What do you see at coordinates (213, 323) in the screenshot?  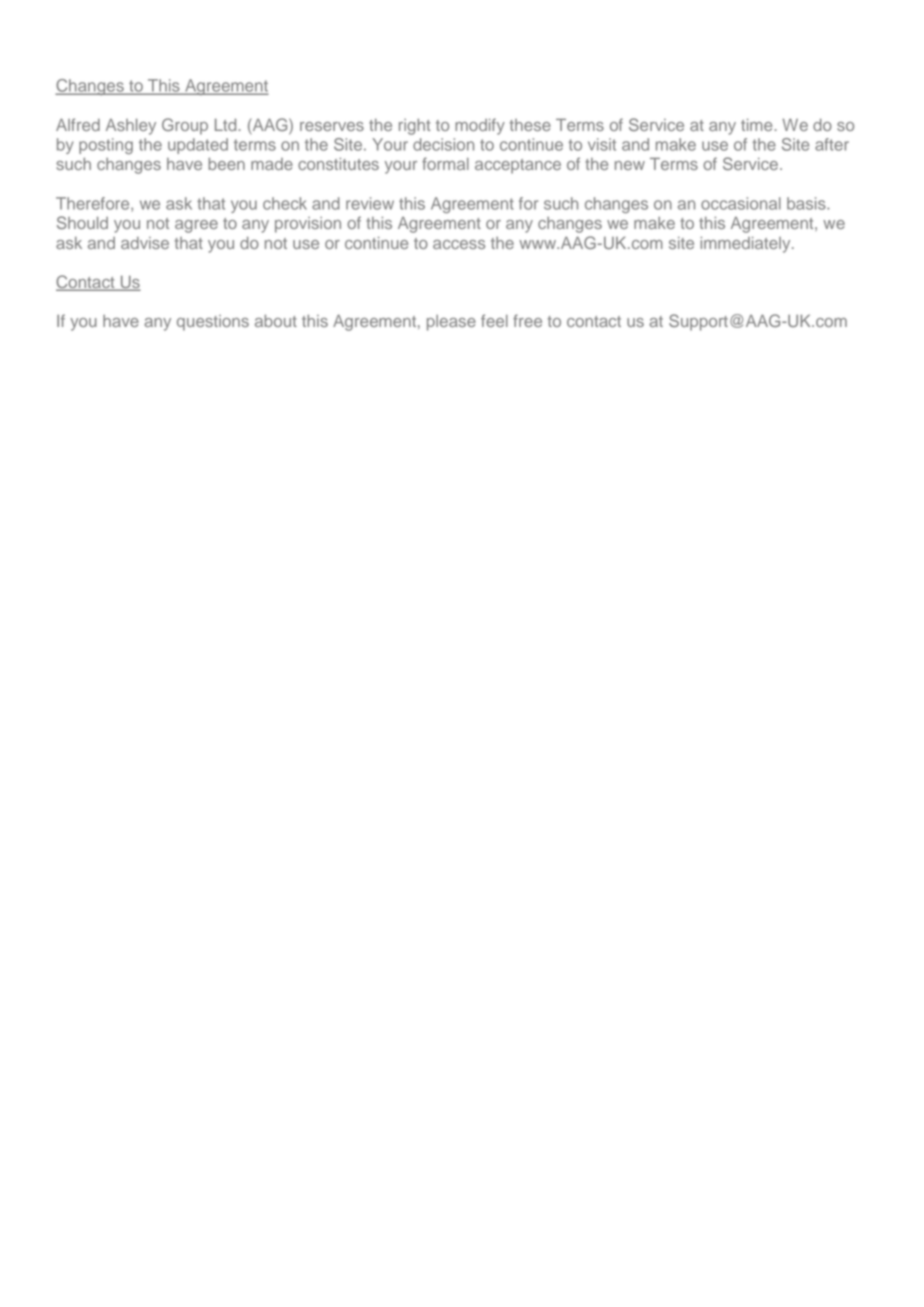 I see `questions` at bounding box center [213, 323].
